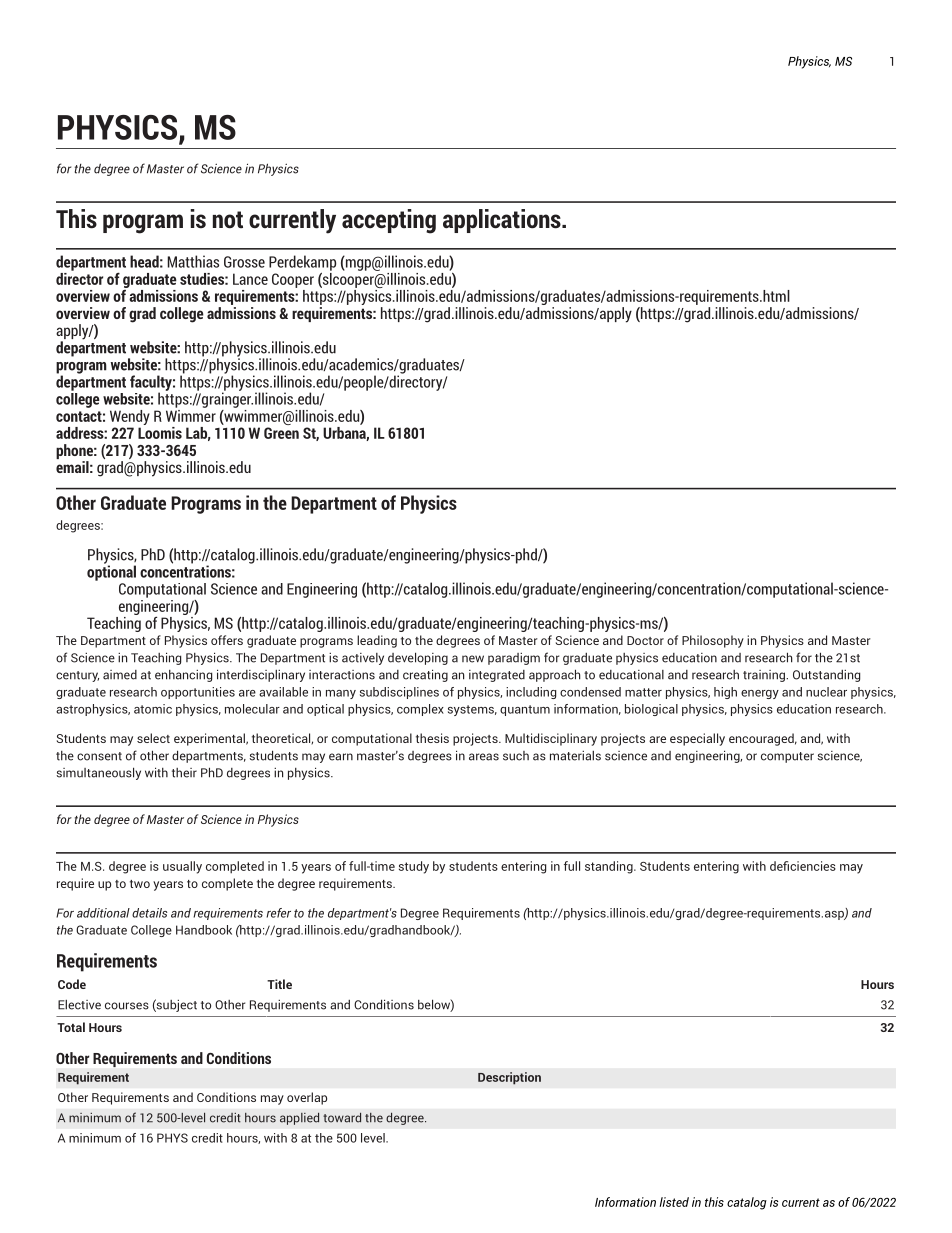  I want to click on Philosophy, so click(713, 641).
